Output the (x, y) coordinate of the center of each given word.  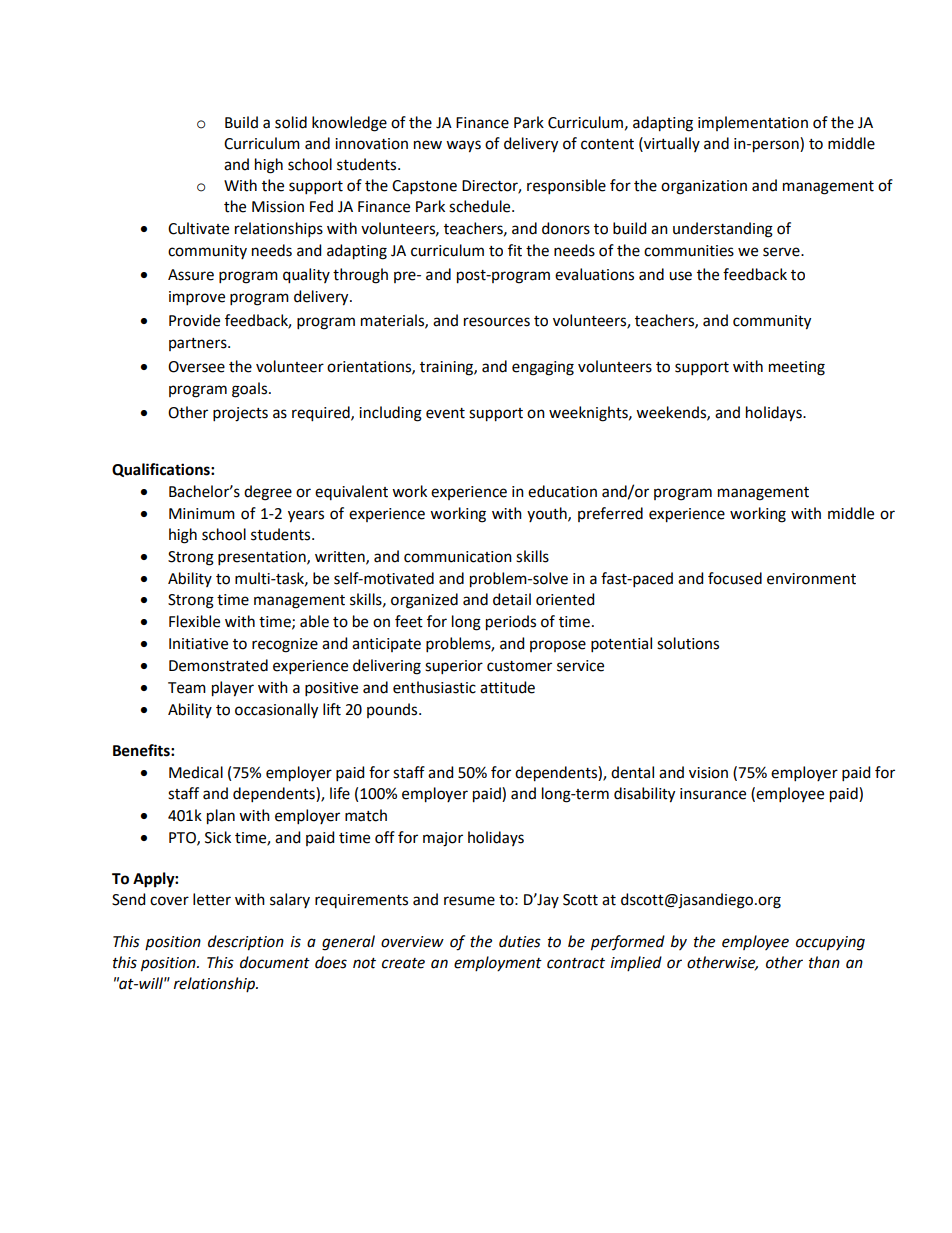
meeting (797, 368)
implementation (753, 123)
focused (735, 578)
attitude (507, 687)
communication (458, 557)
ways (463, 146)
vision (708, 773)
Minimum (202, 514)
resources (497, 322)
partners (199, 344)
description (246, 943)
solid (291, 122)
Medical (196, 772)
